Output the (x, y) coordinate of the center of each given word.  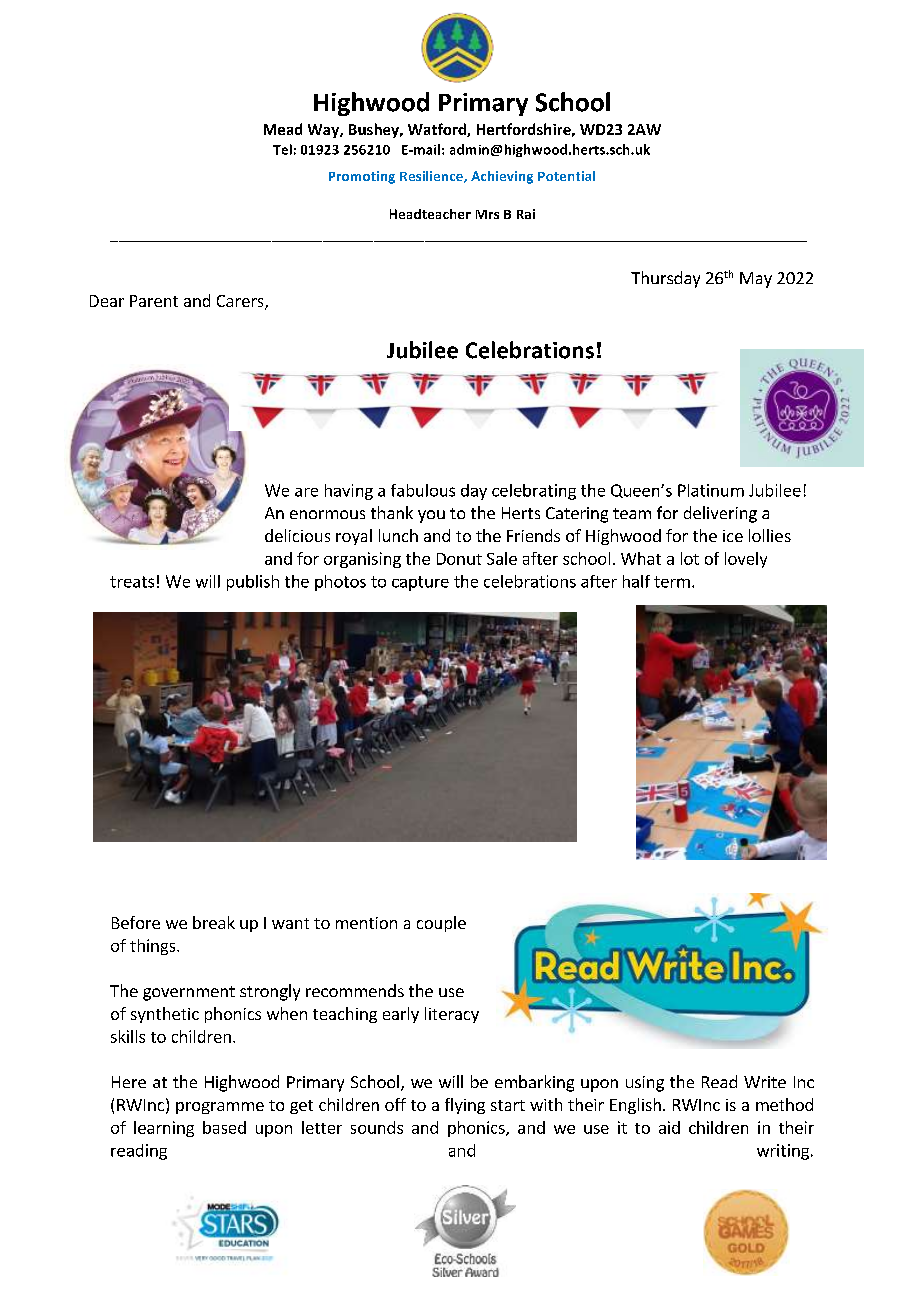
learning (164, 1129)
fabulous (423, 490)
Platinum (711, 490)
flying (465, 1106)
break (214, 922)
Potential (566, 176)
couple (441, 924)
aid (669, 1127)
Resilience (432, 177)
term (672, 582)
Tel (282, 149)
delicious (297, 535)
